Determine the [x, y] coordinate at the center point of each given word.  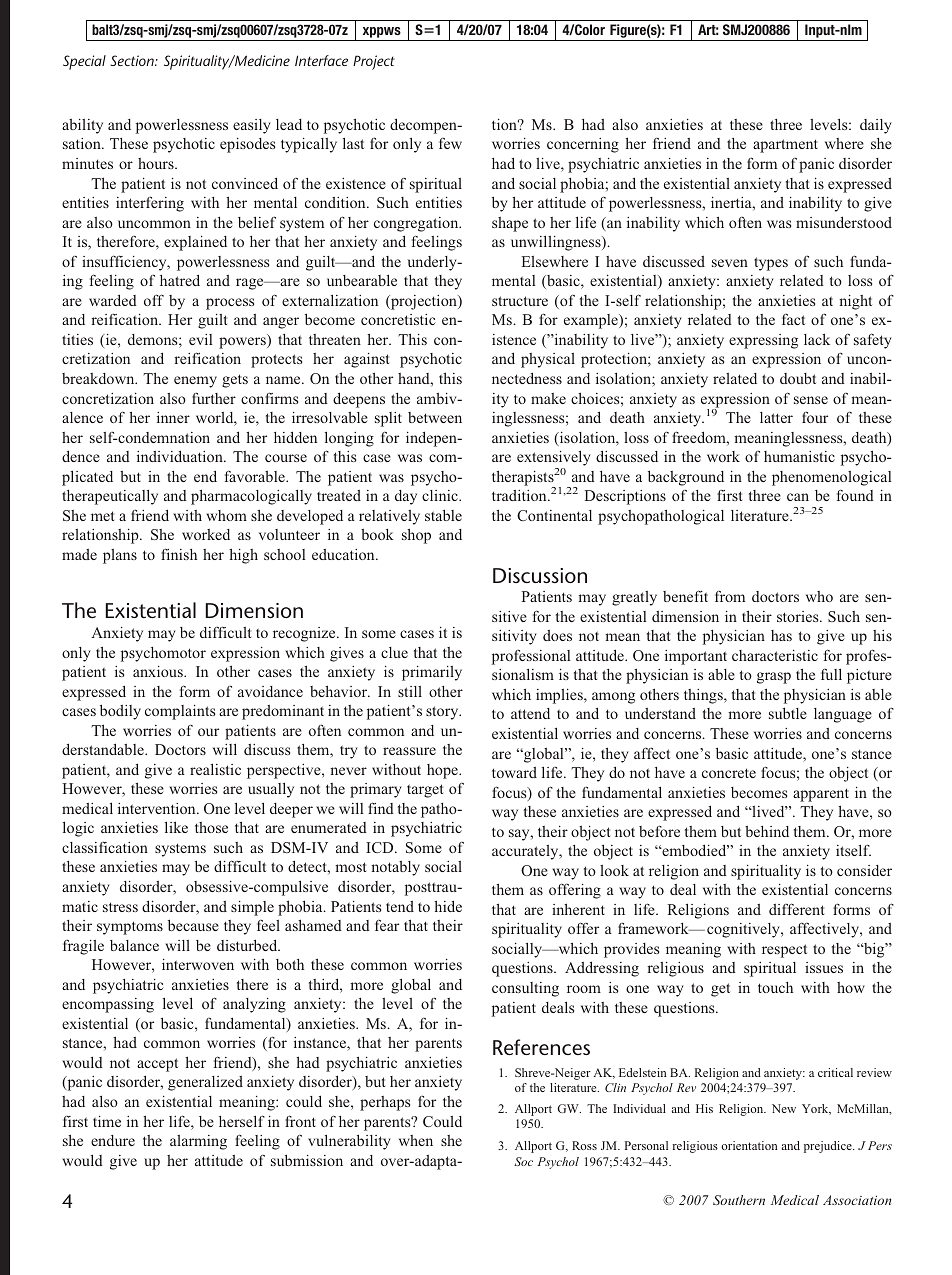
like [176, 827]
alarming [198, 1142]
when [416, 1140]
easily [252, 126]
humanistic [799, 456]
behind [767, 831]
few [450, 143]
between [435, 417]
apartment [785, 146]
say [520, 835]
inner [173, 417]
